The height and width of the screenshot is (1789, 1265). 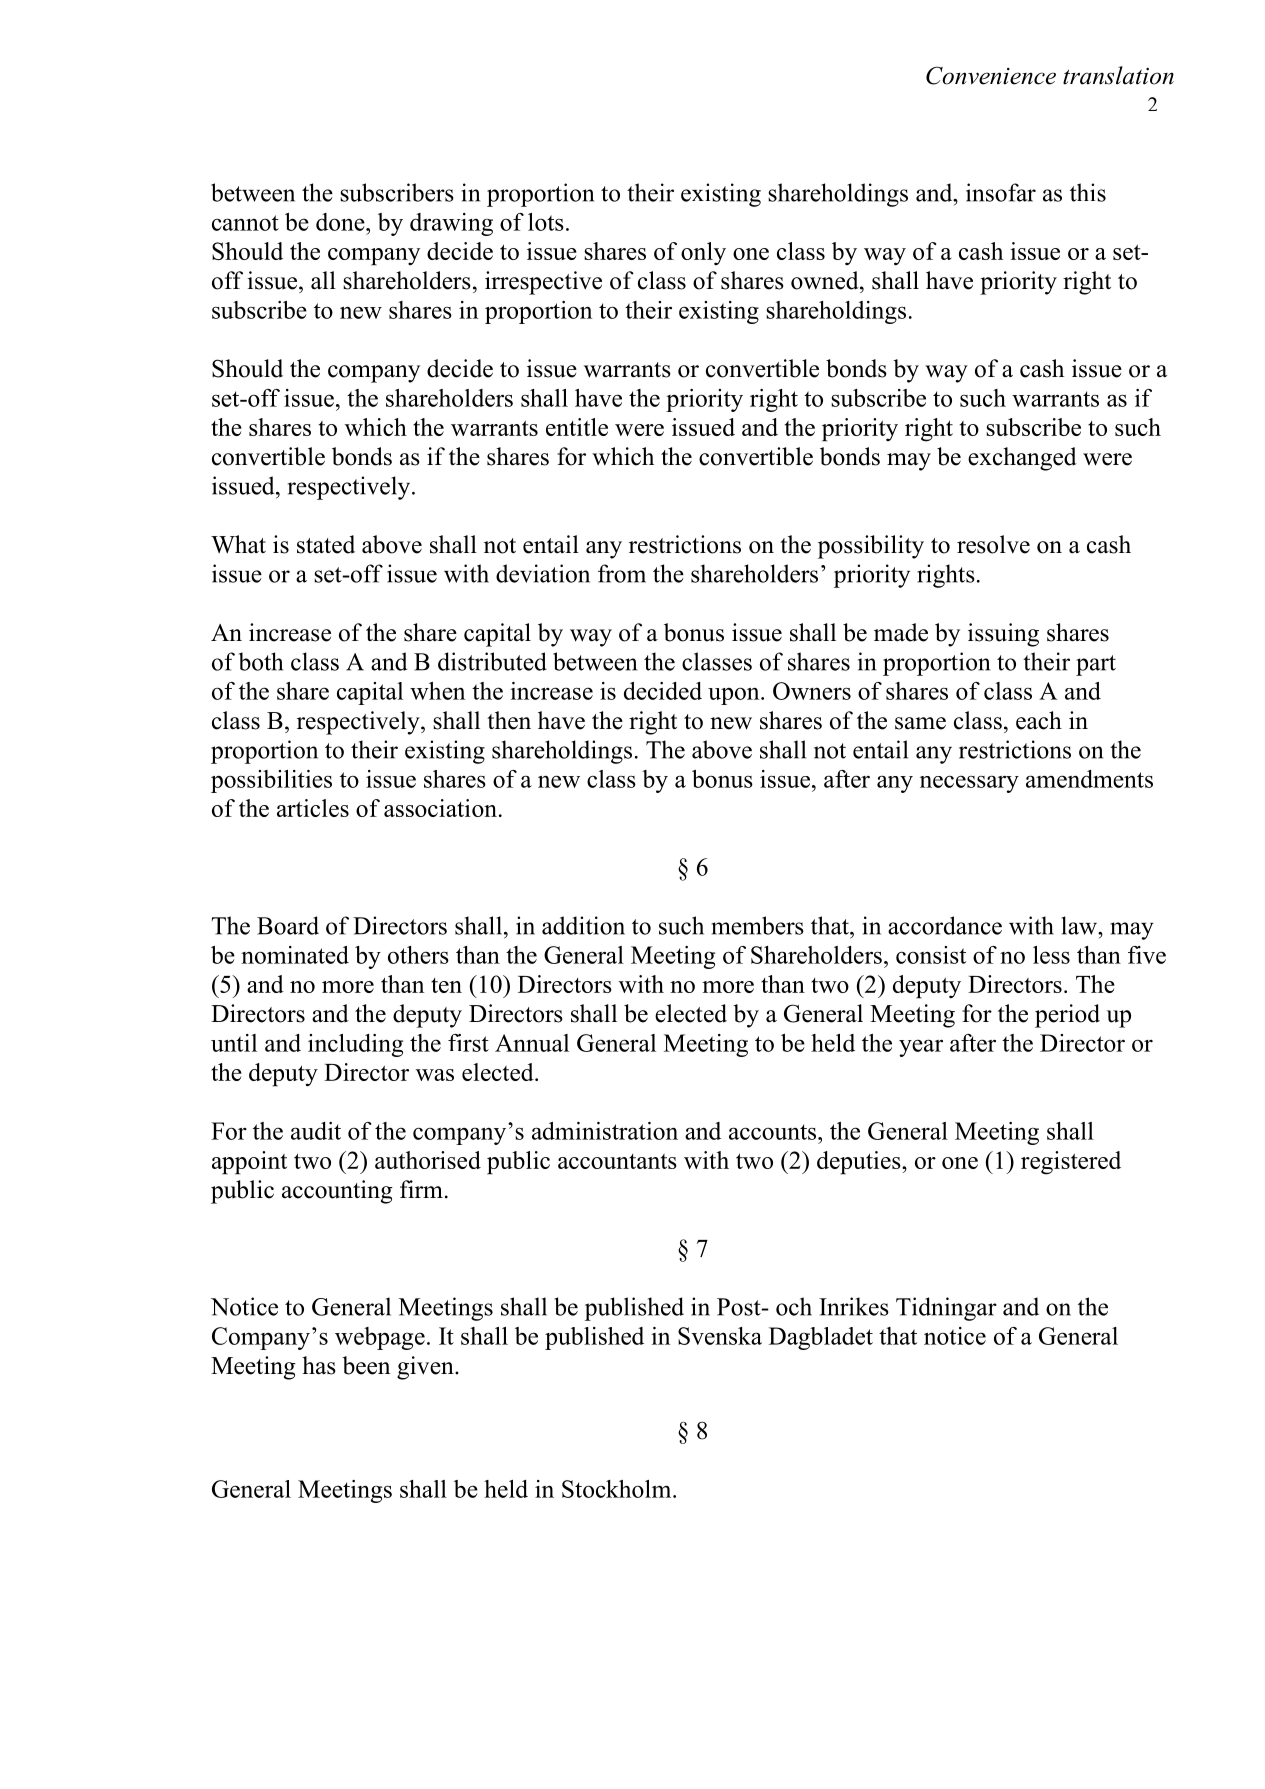 What do you see at coordinates (622, 573) in the screenshot?
I see `from` at bounding box center [622, 573].
